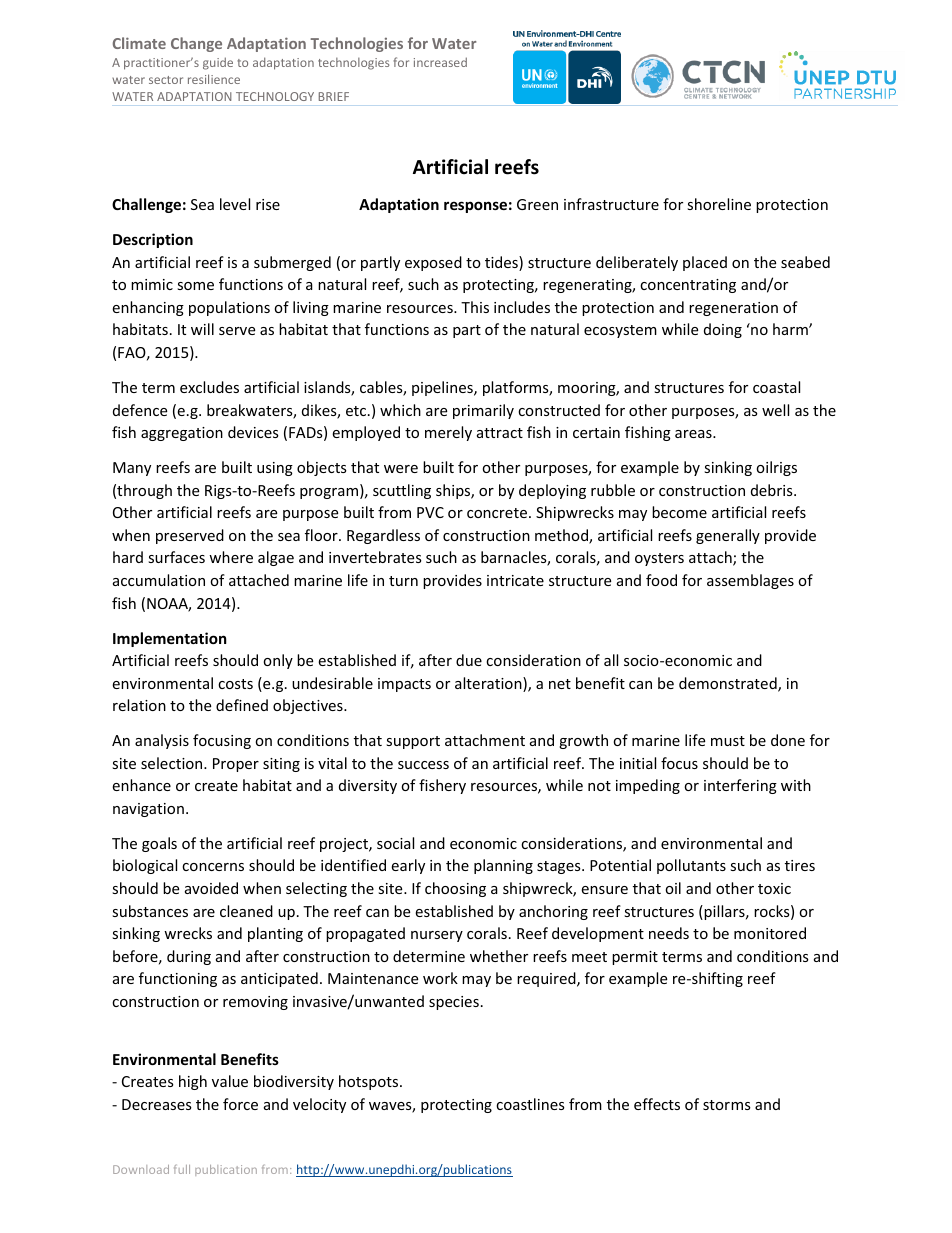 Image resolution: width=952 pixels, height=1233 pixels. What do you see at coordinates (727, 1105) in the screenshot?
I see `storms` at bounding box center [727, 1105].
